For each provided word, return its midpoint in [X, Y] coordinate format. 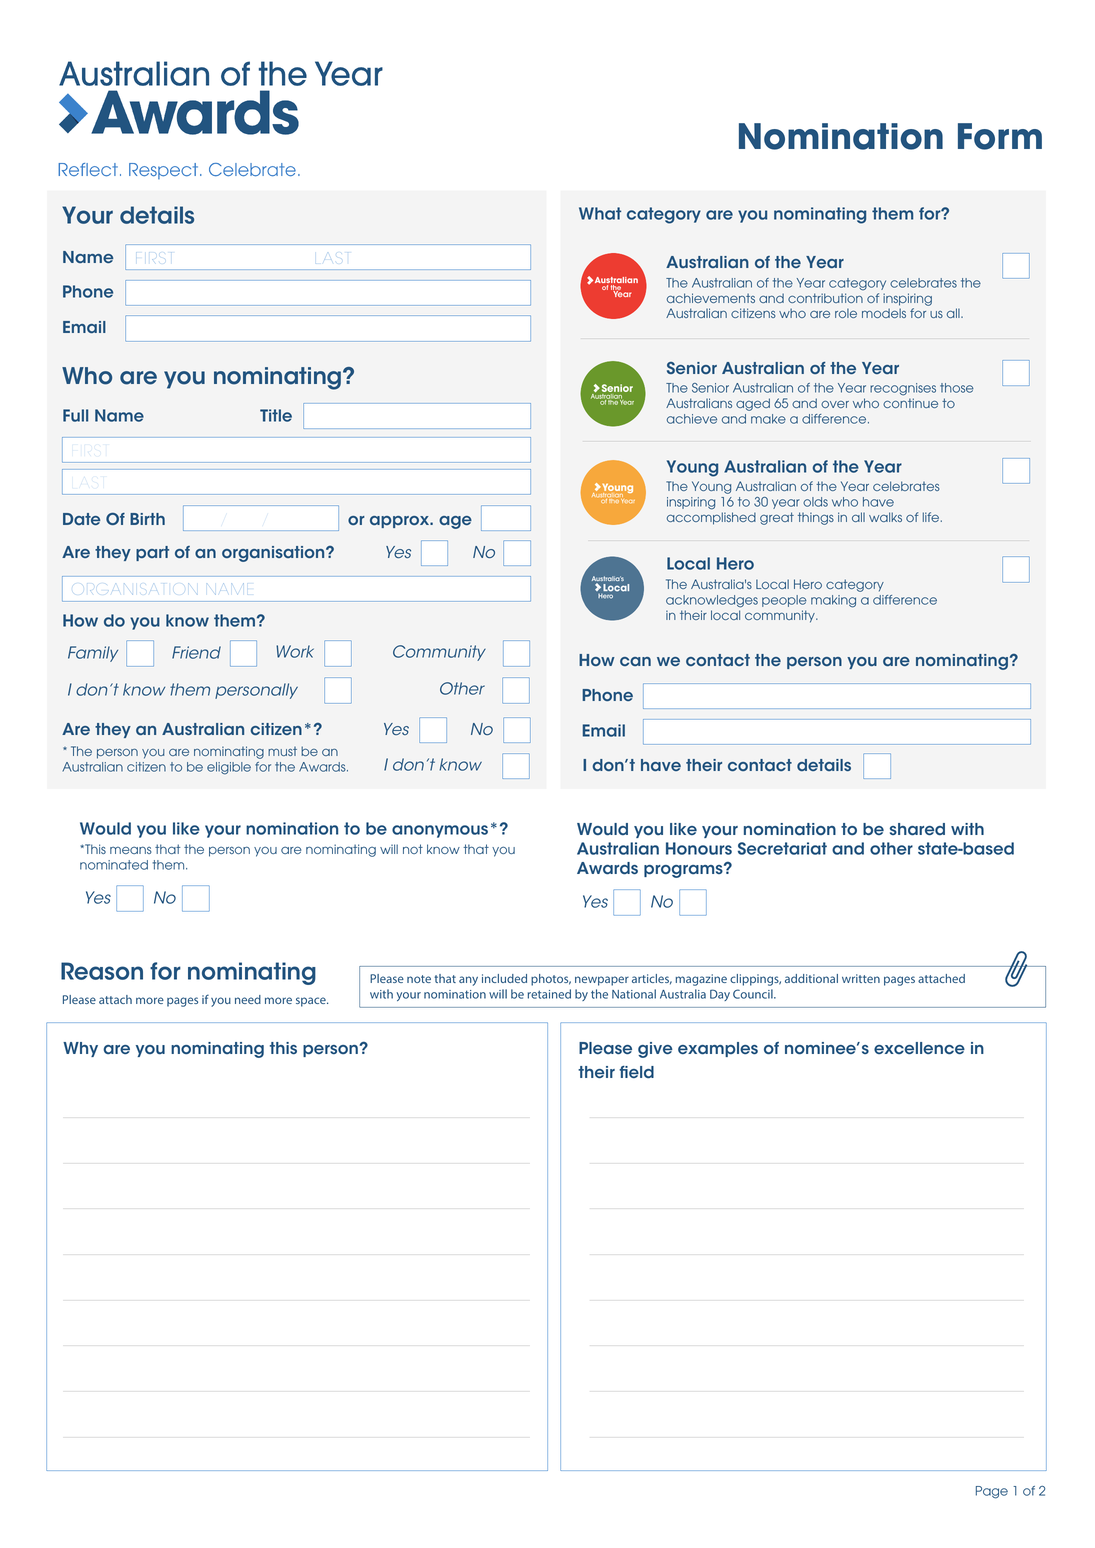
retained [549, 994]
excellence [919, 1048]
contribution [825, 298]
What [600, 213]
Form [1000, 136]
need [248, 999]
